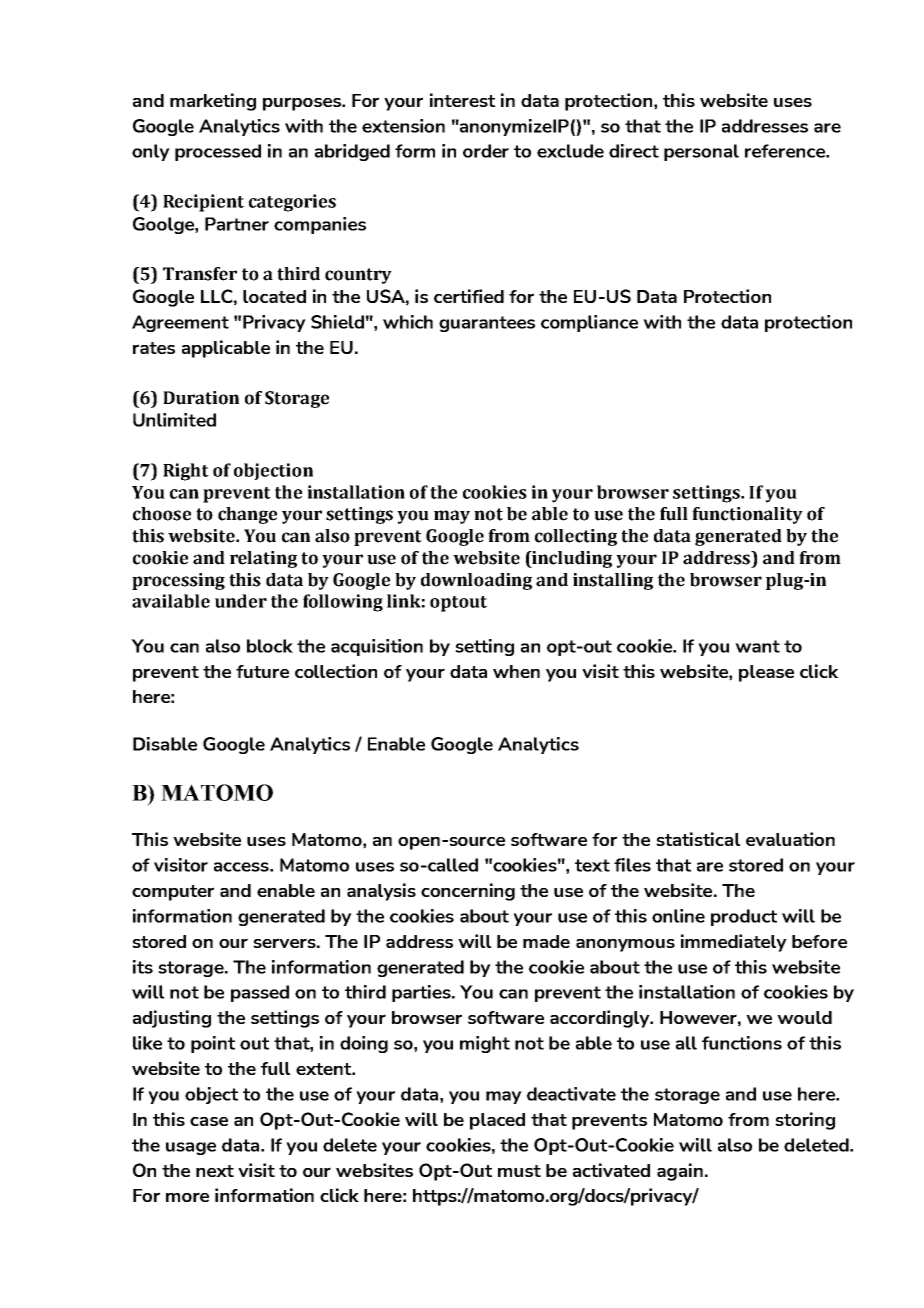  What do you see at coordinates (486, 151) in the screenshot?
I see `order` at bounding box center [486, 151].
